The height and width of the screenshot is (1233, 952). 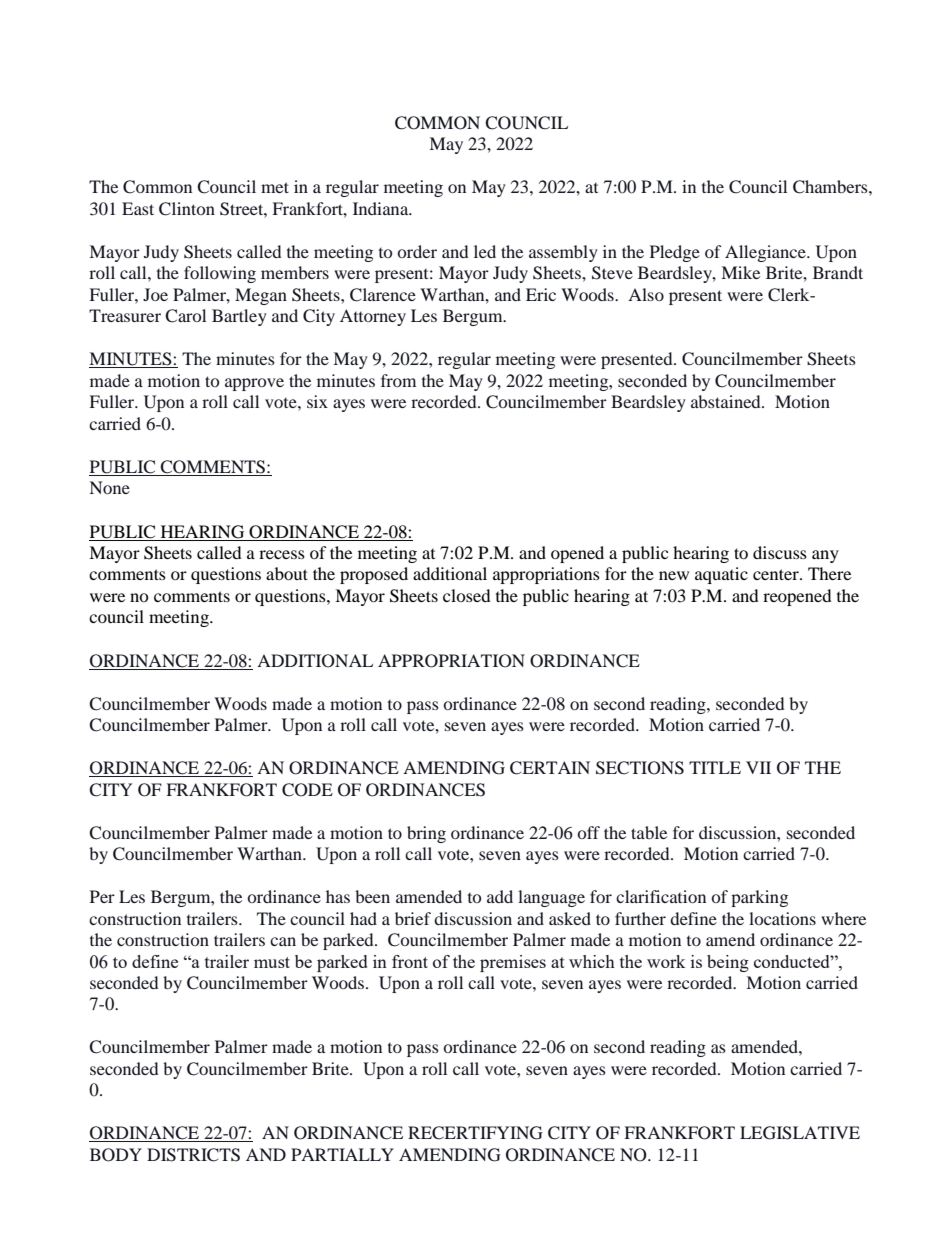 I want to click on PARTIALLY, so click(x=342, y=1154).
